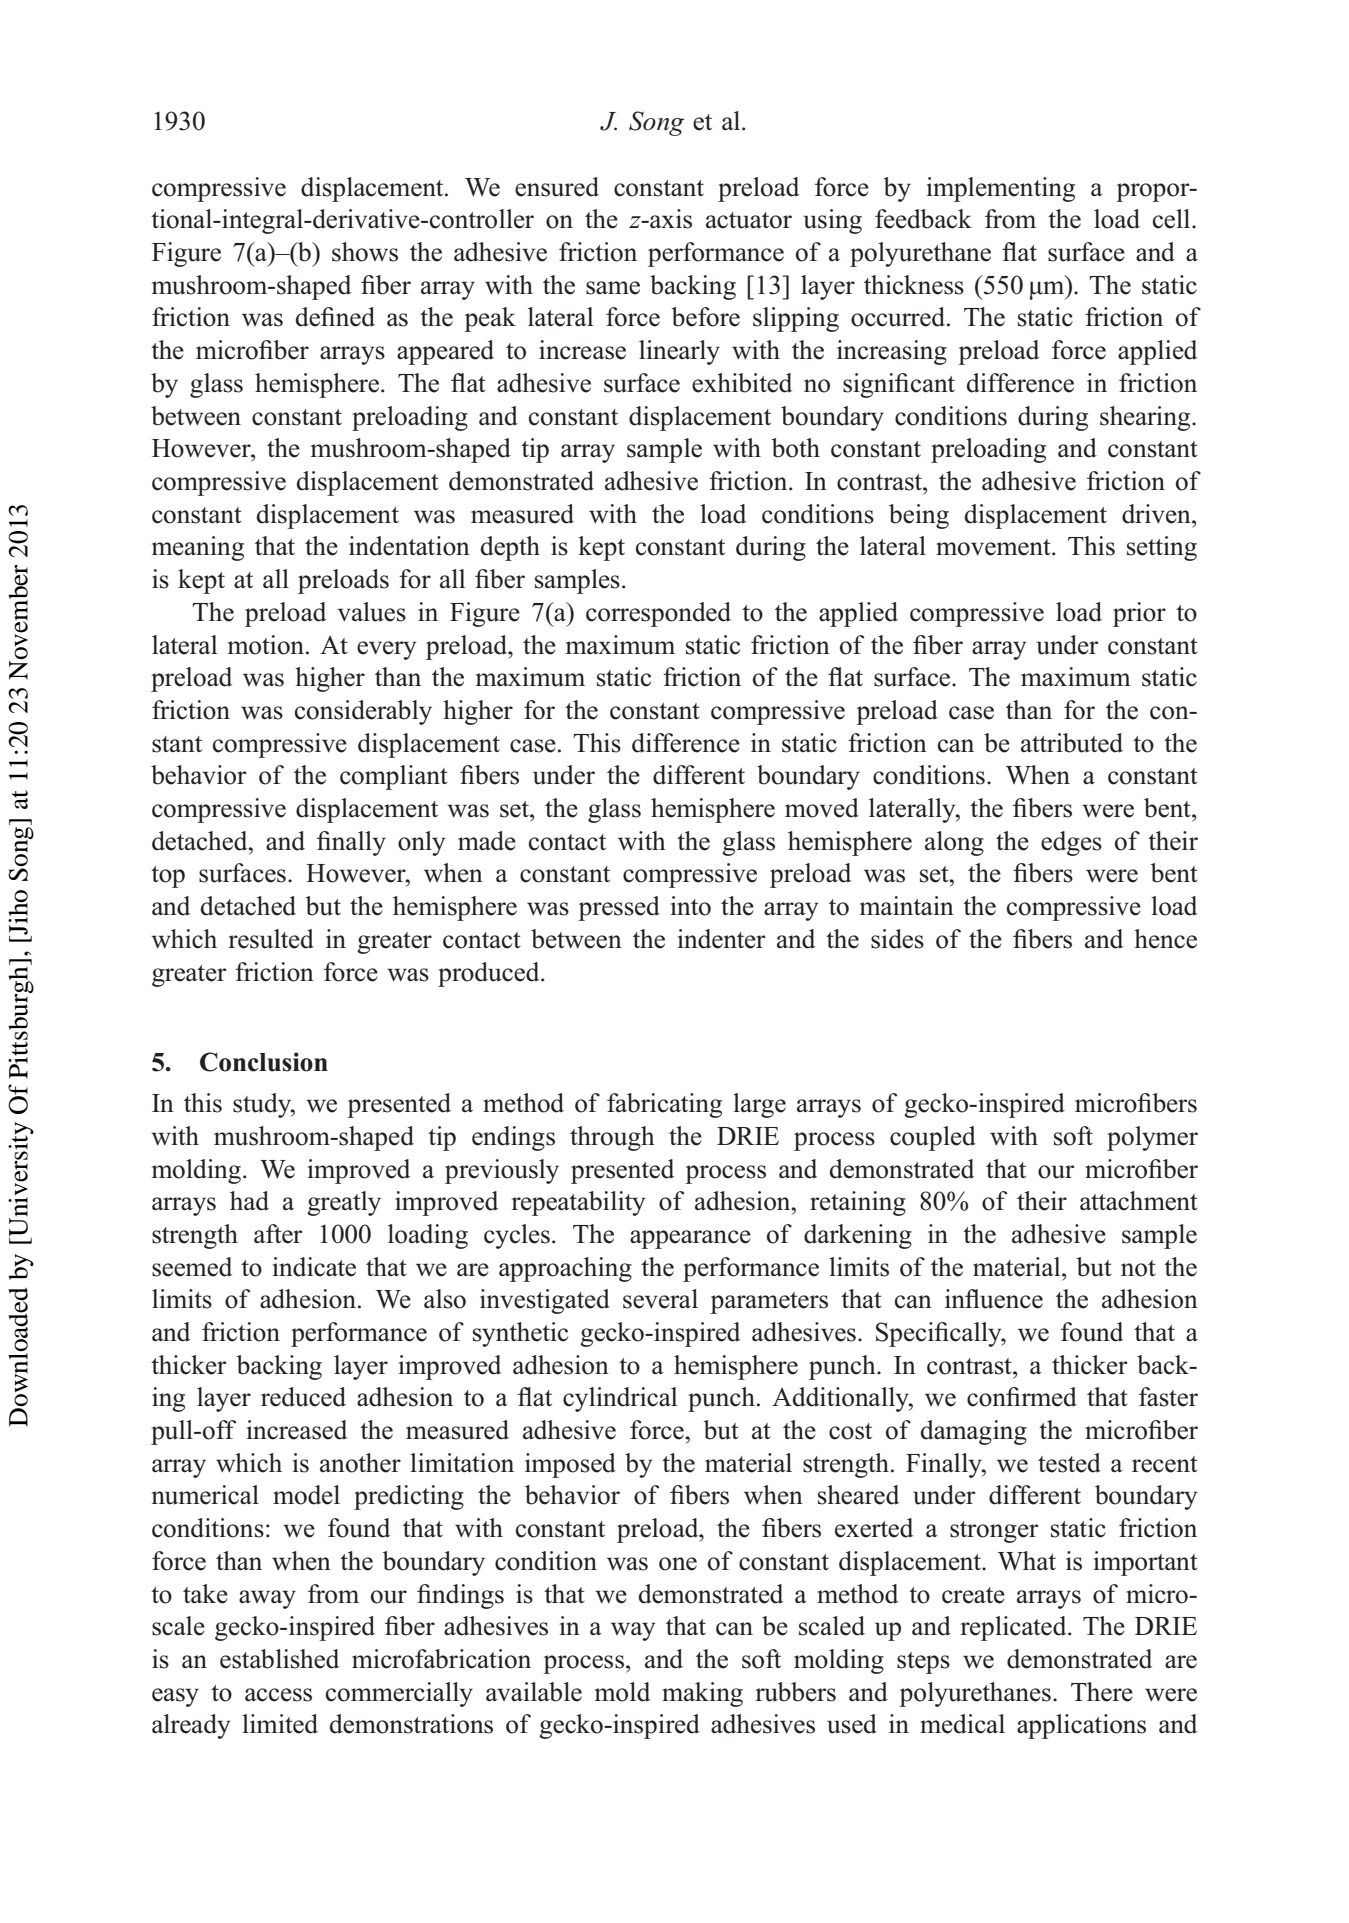 This screenshot has width=1349, height=1923. Describe the element at coordinates (1168, 1397) in the screenshot. I see `faster` at that location.
